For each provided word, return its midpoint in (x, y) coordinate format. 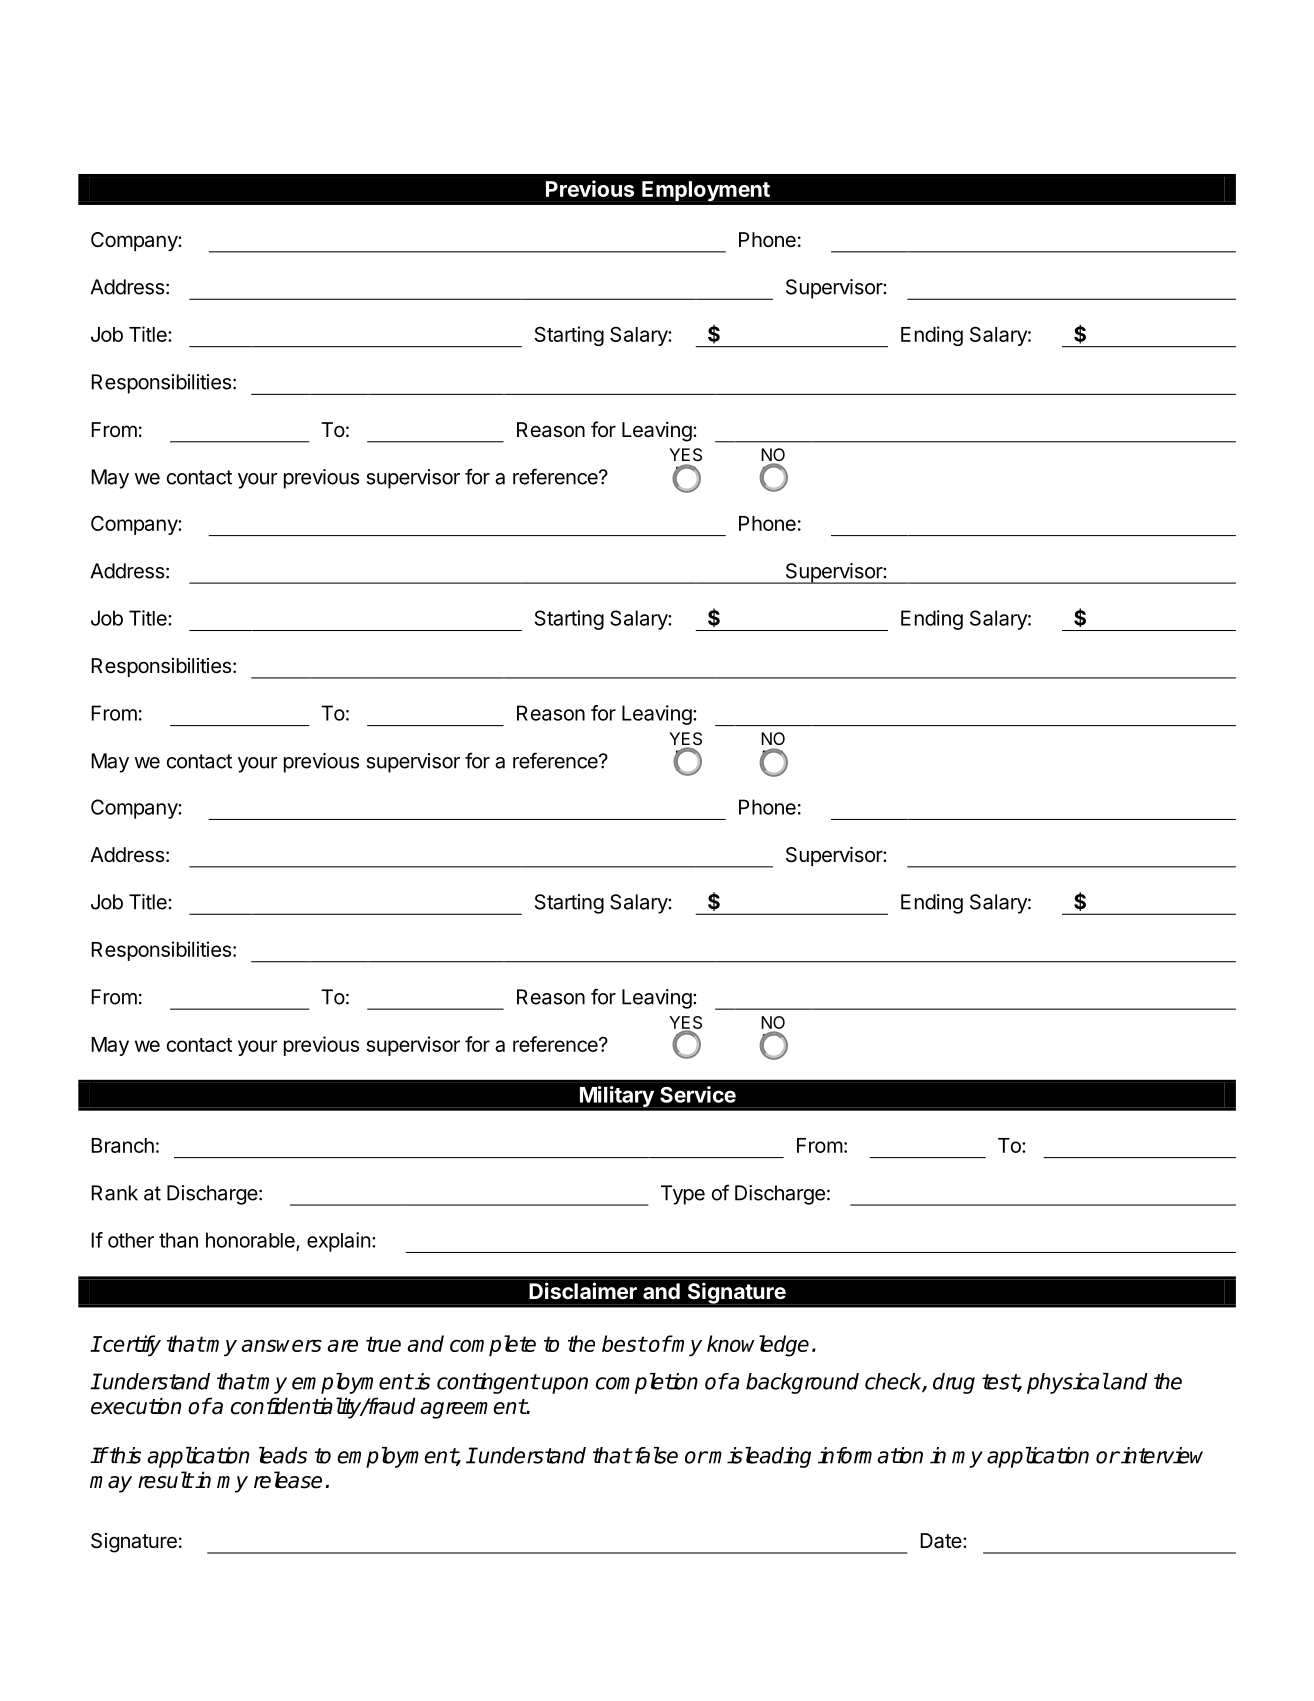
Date (942, 1541)
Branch (122, 1145)
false (655, 1455)
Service (698, 1094)
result (165, 1480)
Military (617, 1096)
